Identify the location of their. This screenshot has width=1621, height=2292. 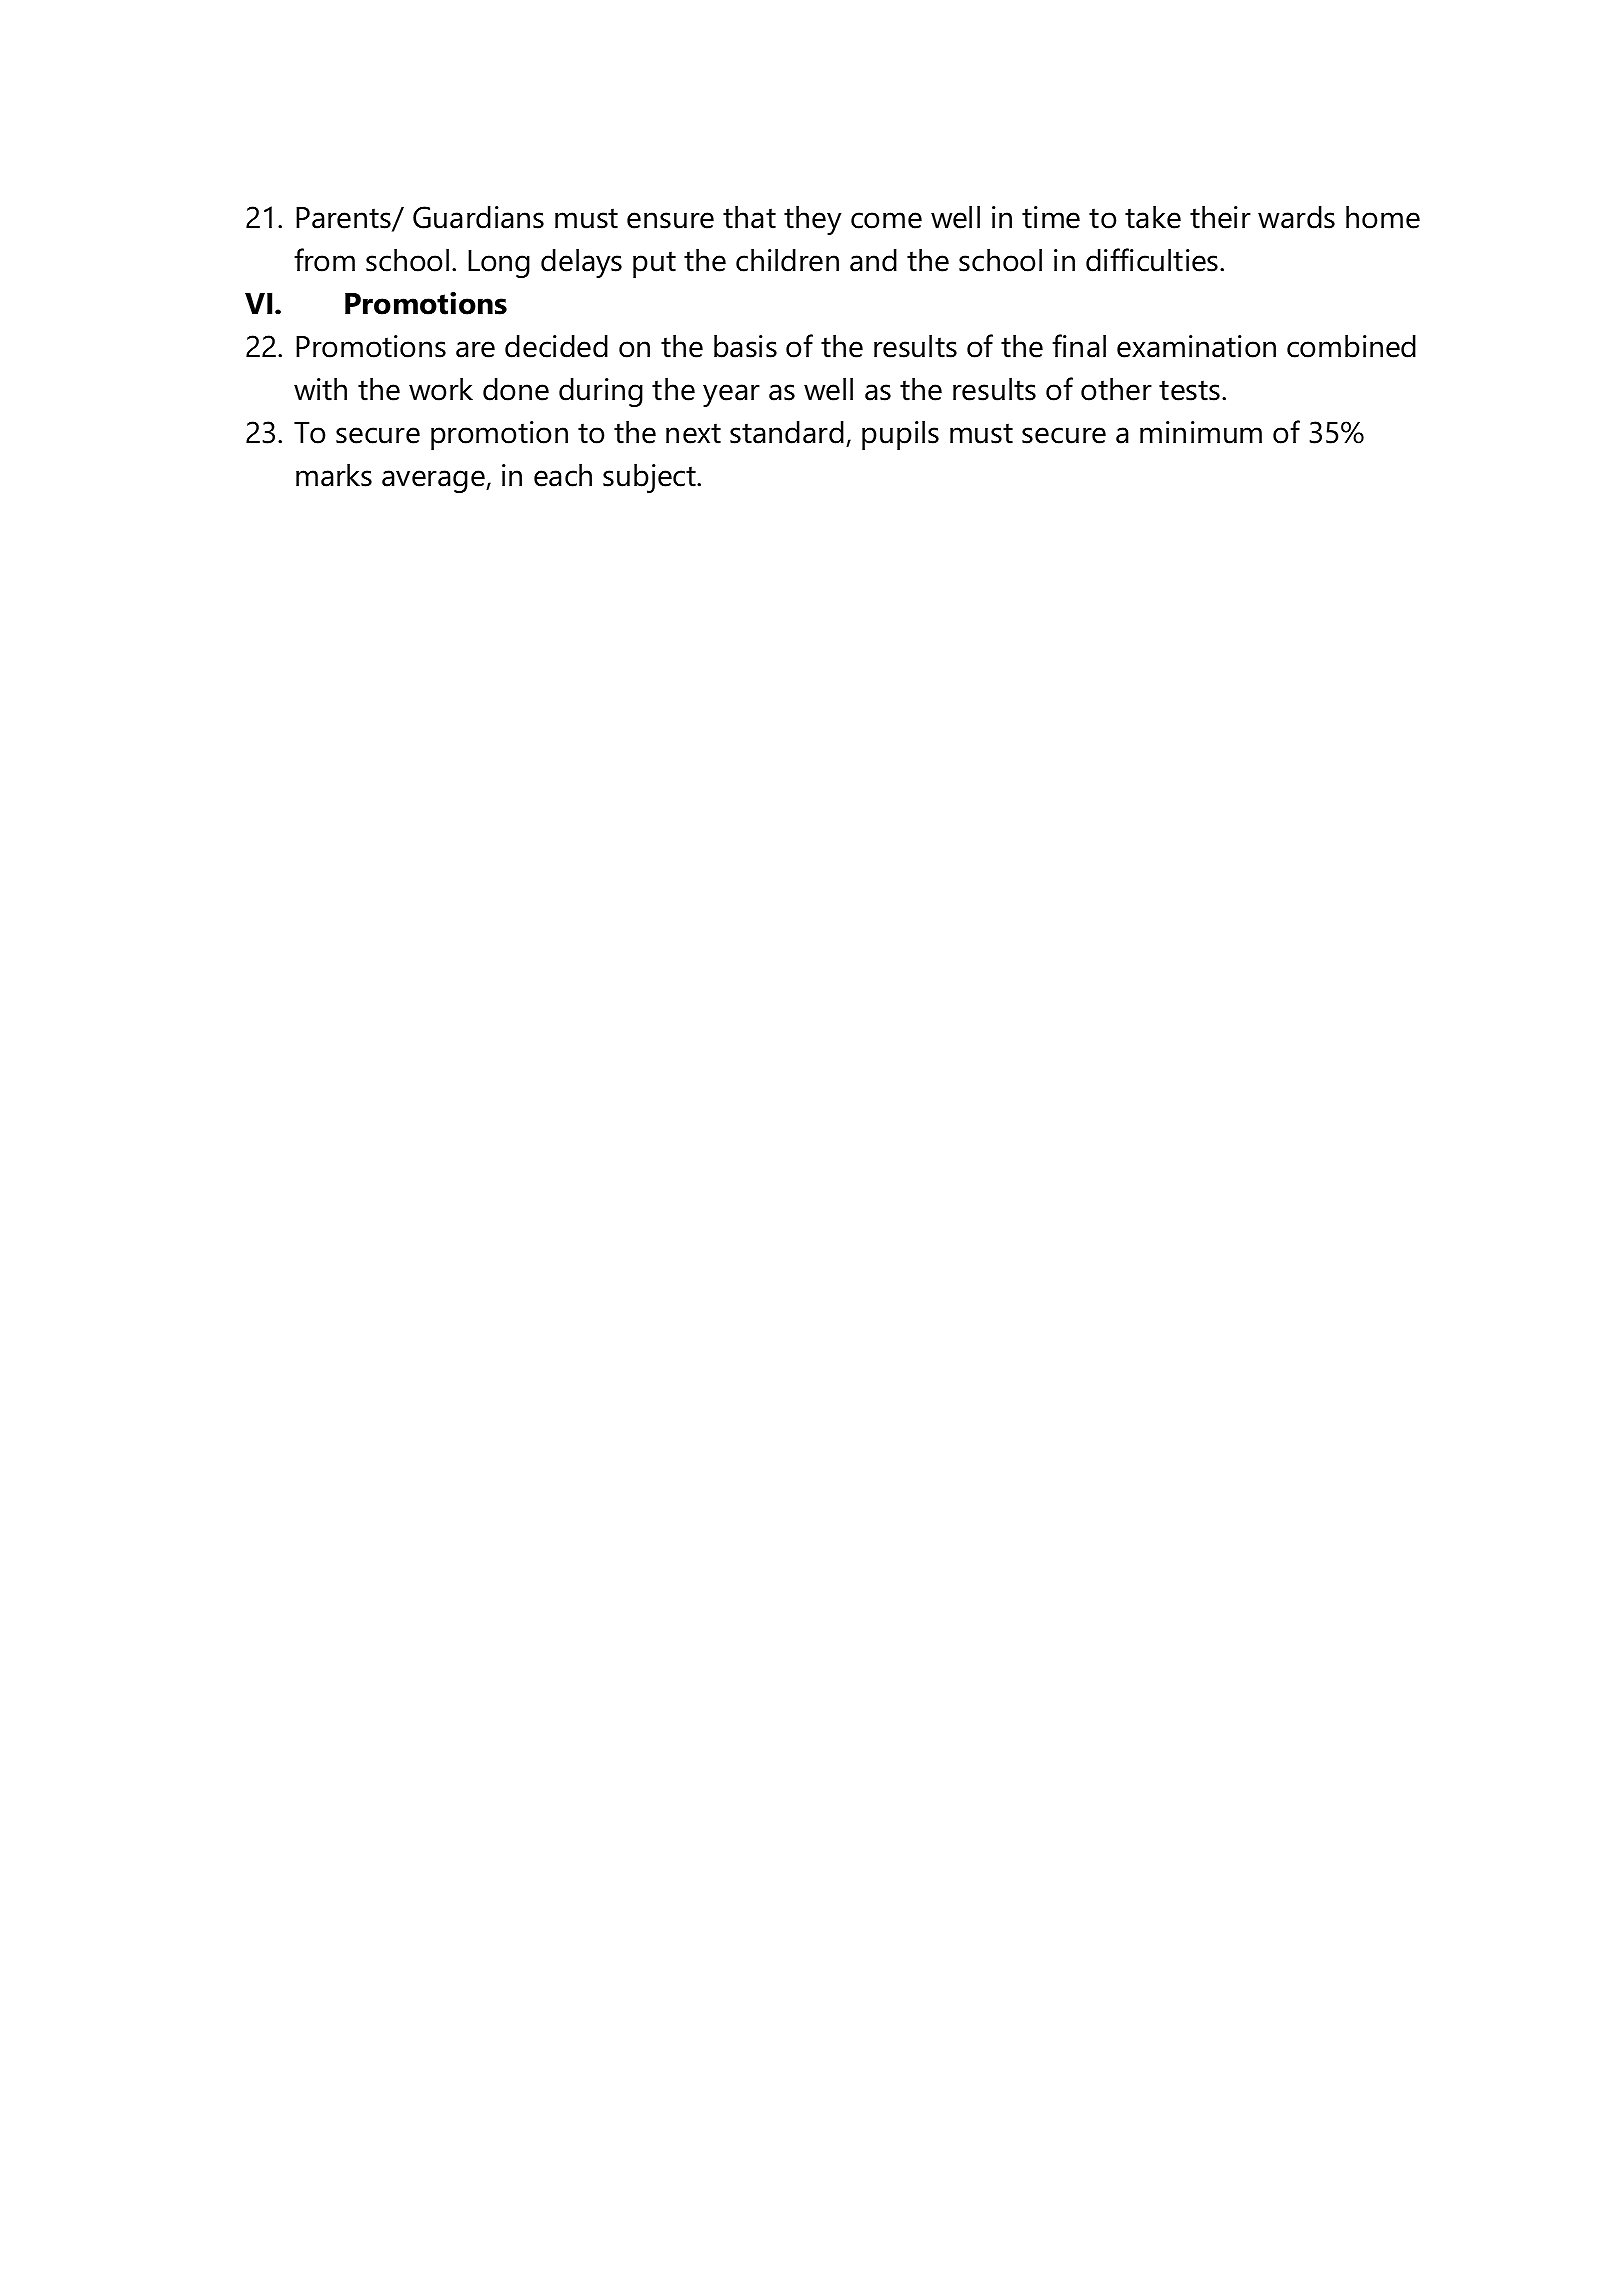
(1220, 217).
